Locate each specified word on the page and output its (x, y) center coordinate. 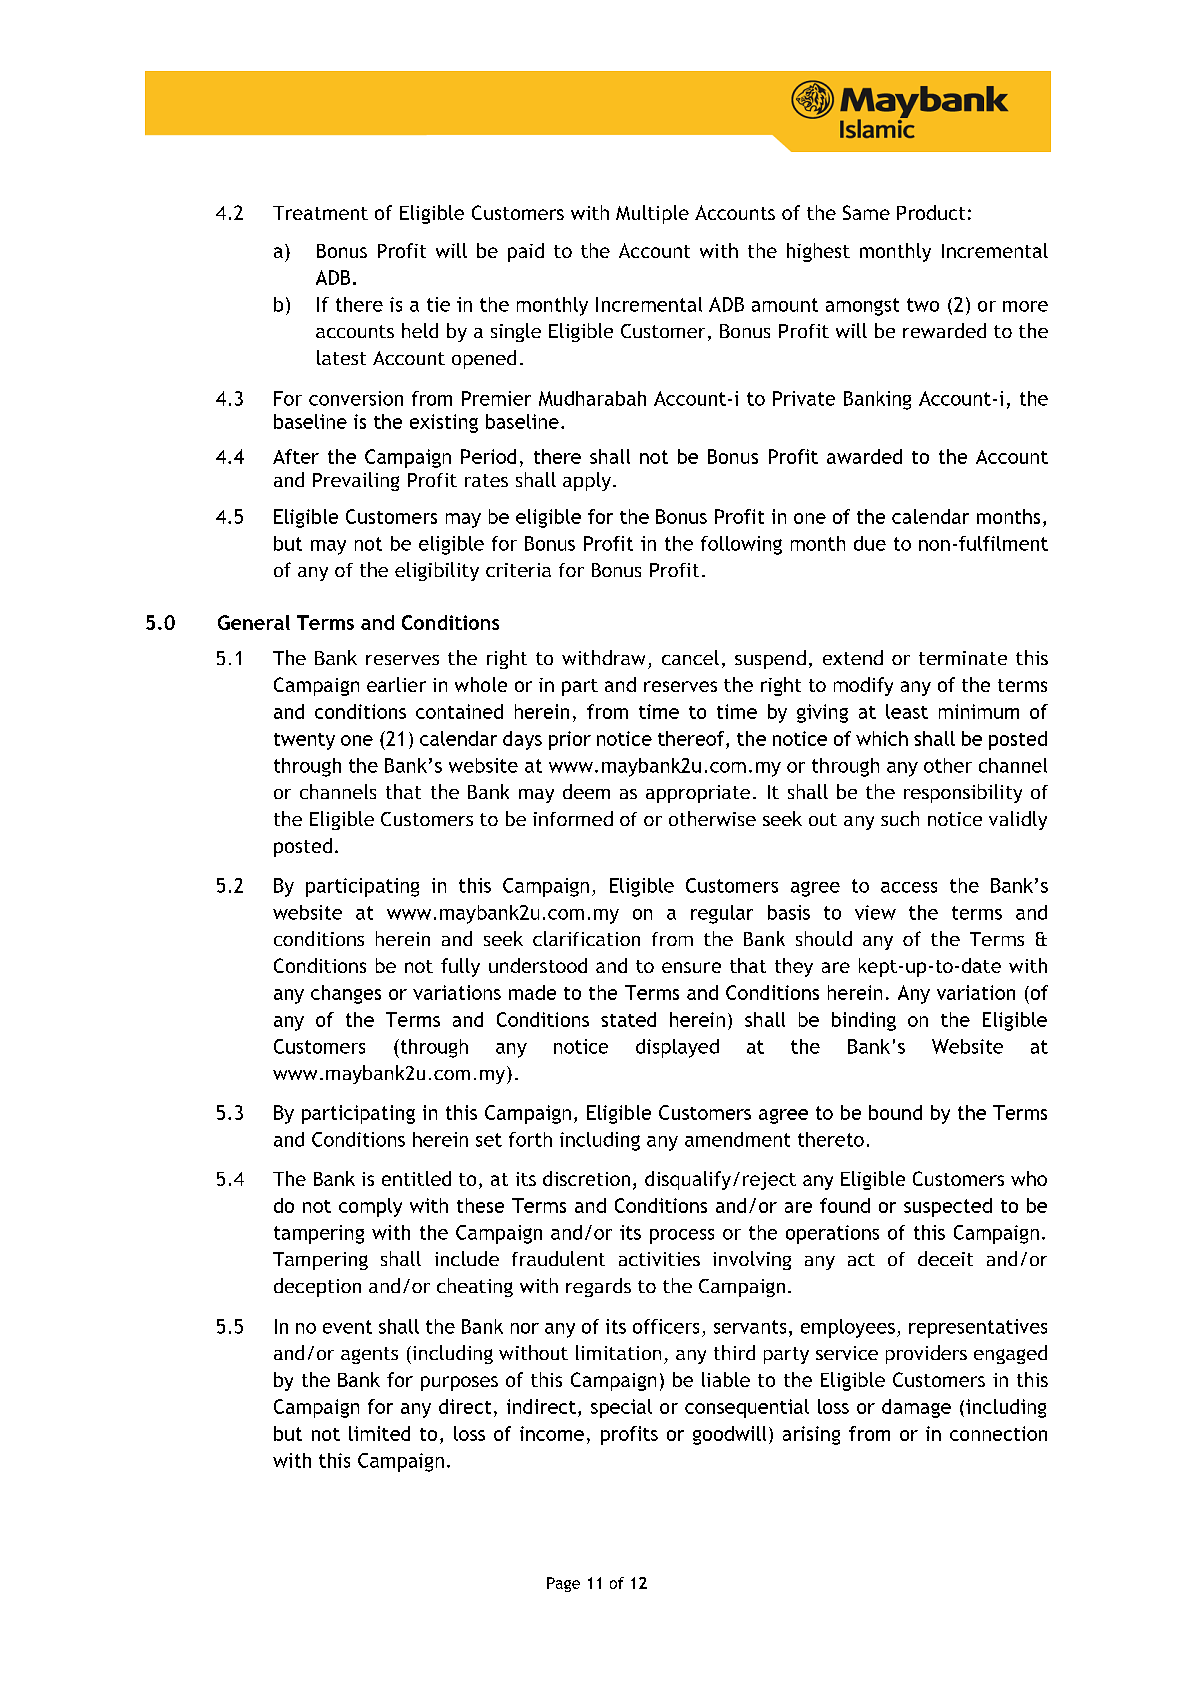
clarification (586, 938)
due (870, 543)
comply (370, 1207)
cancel (690, 657)
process (682, 1236)
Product (931, 212)
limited (379, 1433)
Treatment (320, 213)
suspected (948, 1207)
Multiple (652, 214)
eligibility (437, 571)
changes (346, 994)
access (909, 887)
